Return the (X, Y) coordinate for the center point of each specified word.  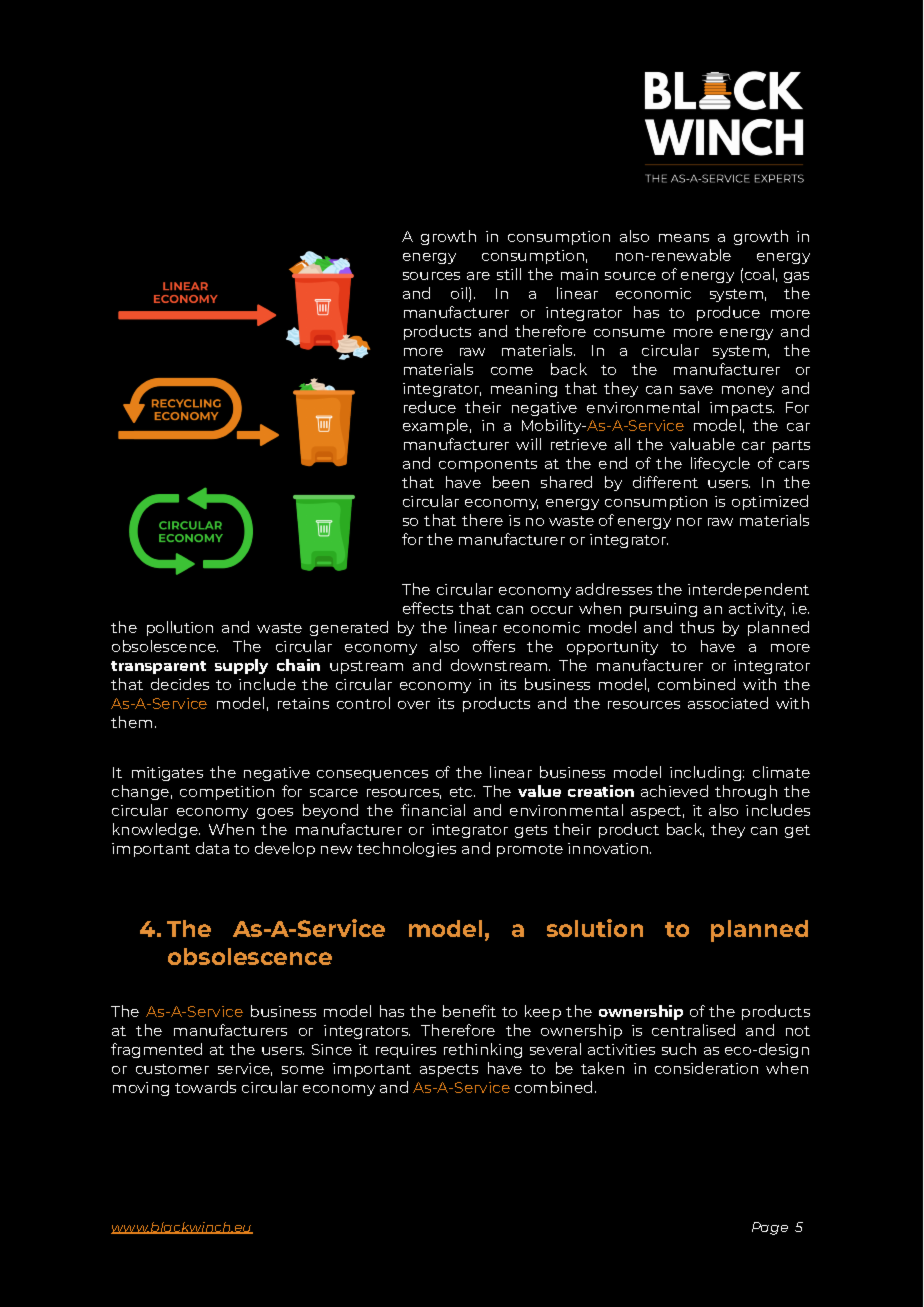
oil (459, 293)
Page (770, 1228)
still (509, 274)
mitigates (167, 774)
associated (728, 703)
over (414, 705)
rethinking (483, 1050)
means (684, 238)
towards (205, 1087)
